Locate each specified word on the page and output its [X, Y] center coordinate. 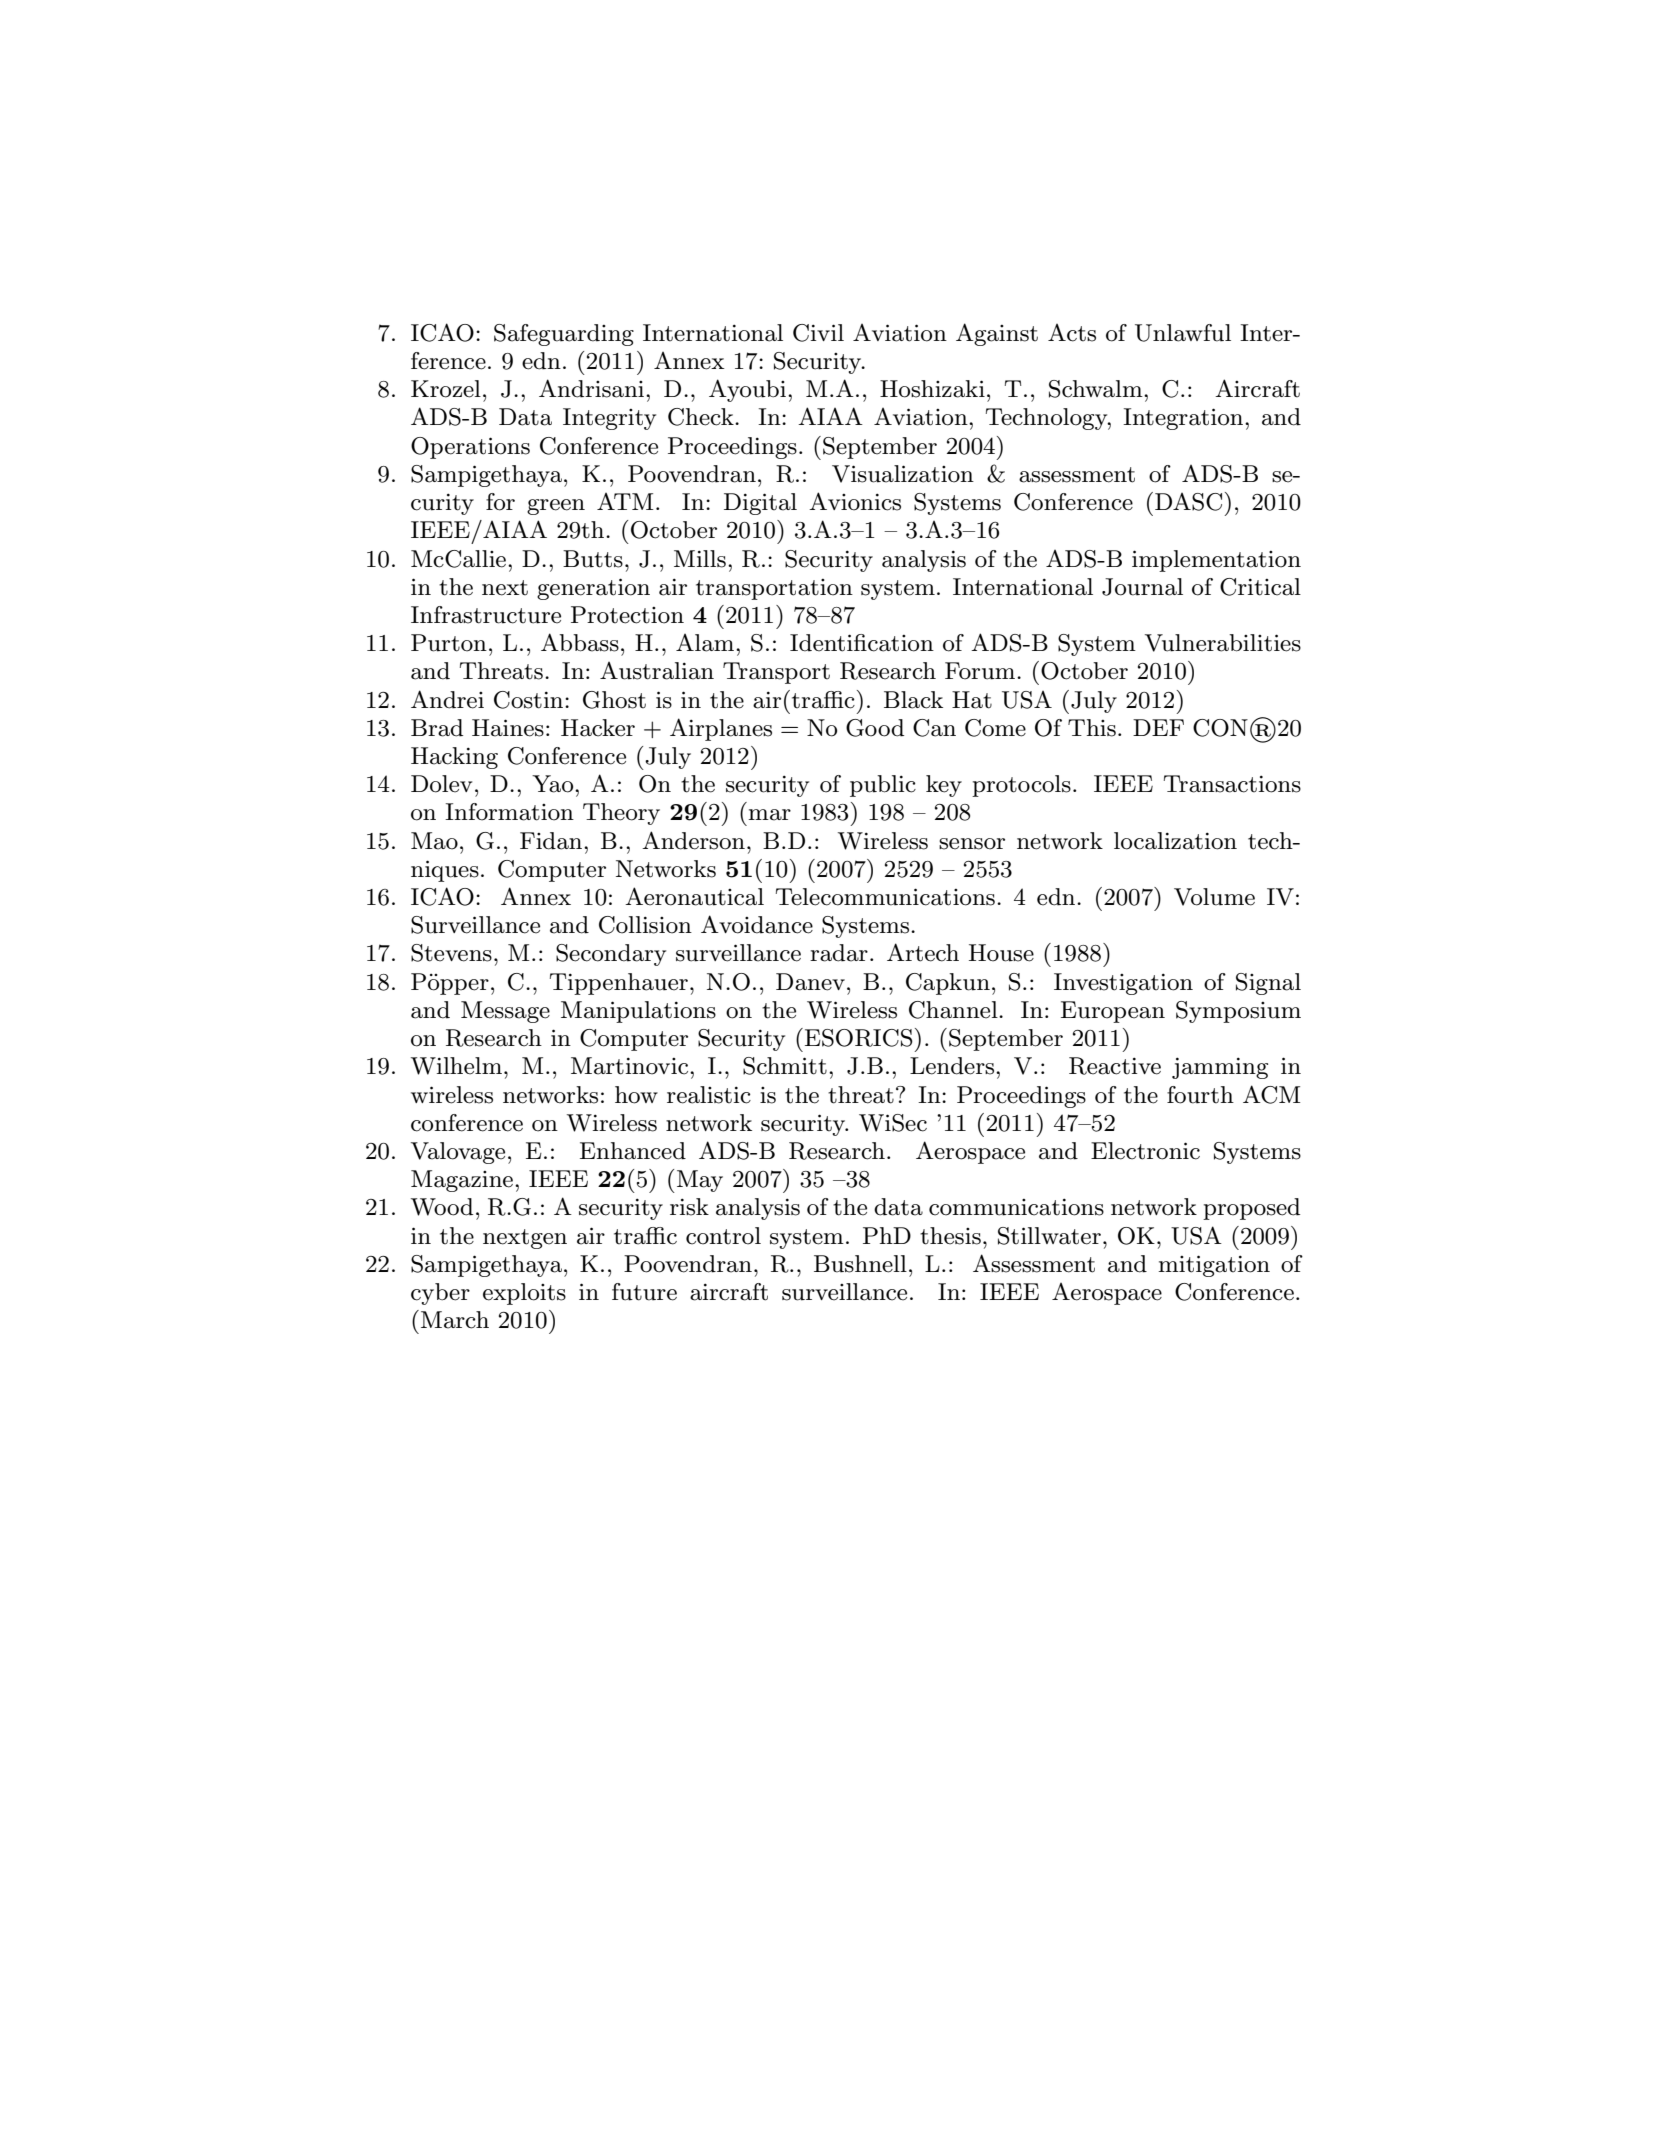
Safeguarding [564, 335]
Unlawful [1183, 333]
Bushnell [860, 1264]
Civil [818, 333]
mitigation [1214, 1266]
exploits [524, 1294]
